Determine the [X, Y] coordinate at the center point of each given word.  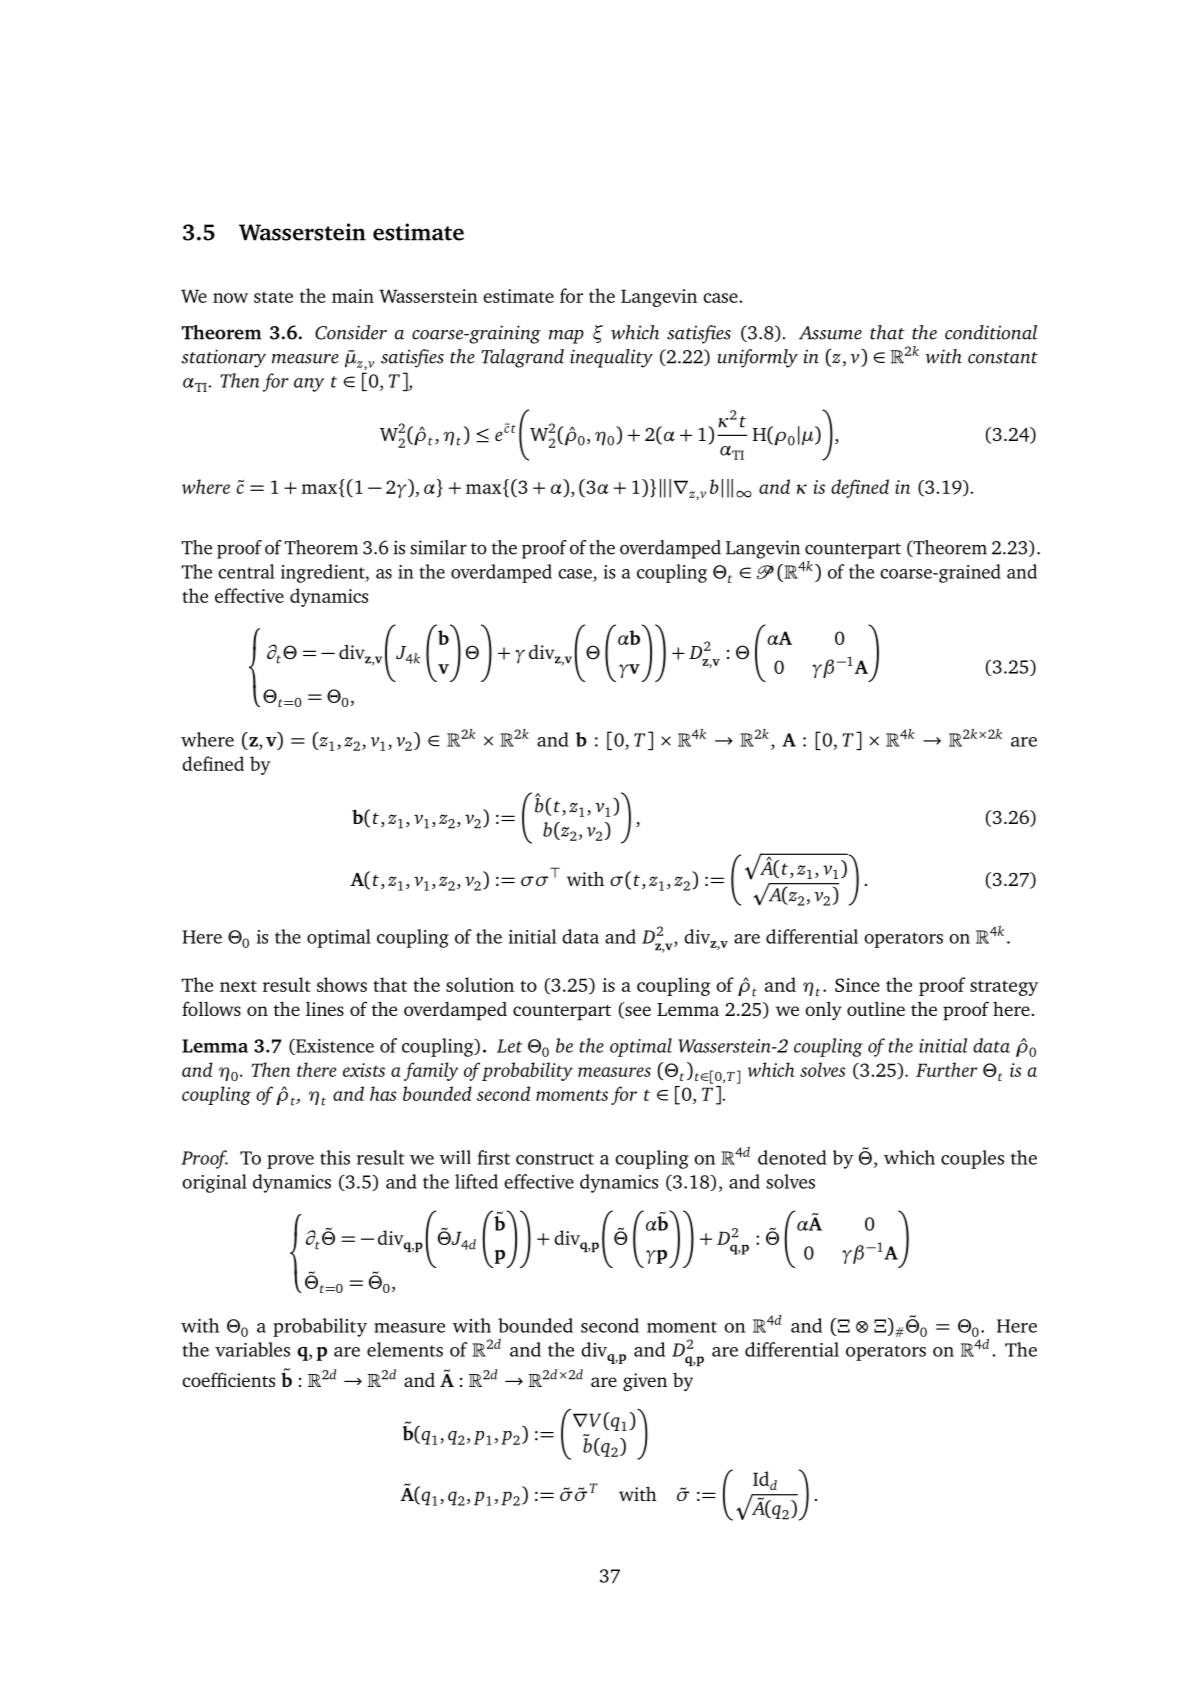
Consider [351, 332]
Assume [830, 333]
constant [1003, 358]
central [246, 571]
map [566, 337]
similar [438, 547]
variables [252, 1349]
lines [325, 1008]
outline [876, 1008]
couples [972, 1159]
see [637, 1012]
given [645, 1382]
